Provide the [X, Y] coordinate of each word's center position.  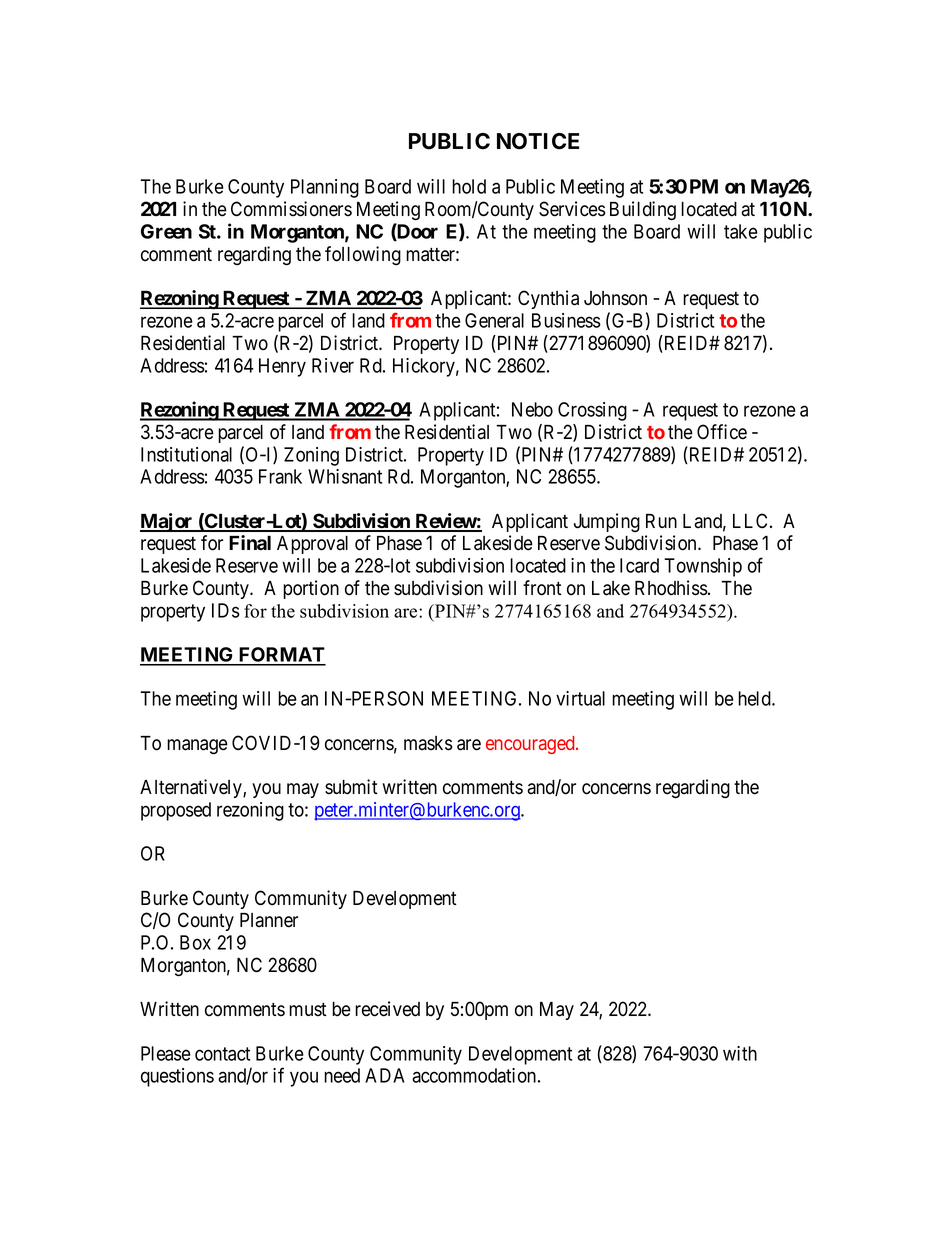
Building [643, 211]
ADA [385, 1075]
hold [469, 186]
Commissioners [291, 209]
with [740, 1053]
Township [703, 567]
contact [222, 1054]
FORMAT [281, 656]
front [542, 588]
